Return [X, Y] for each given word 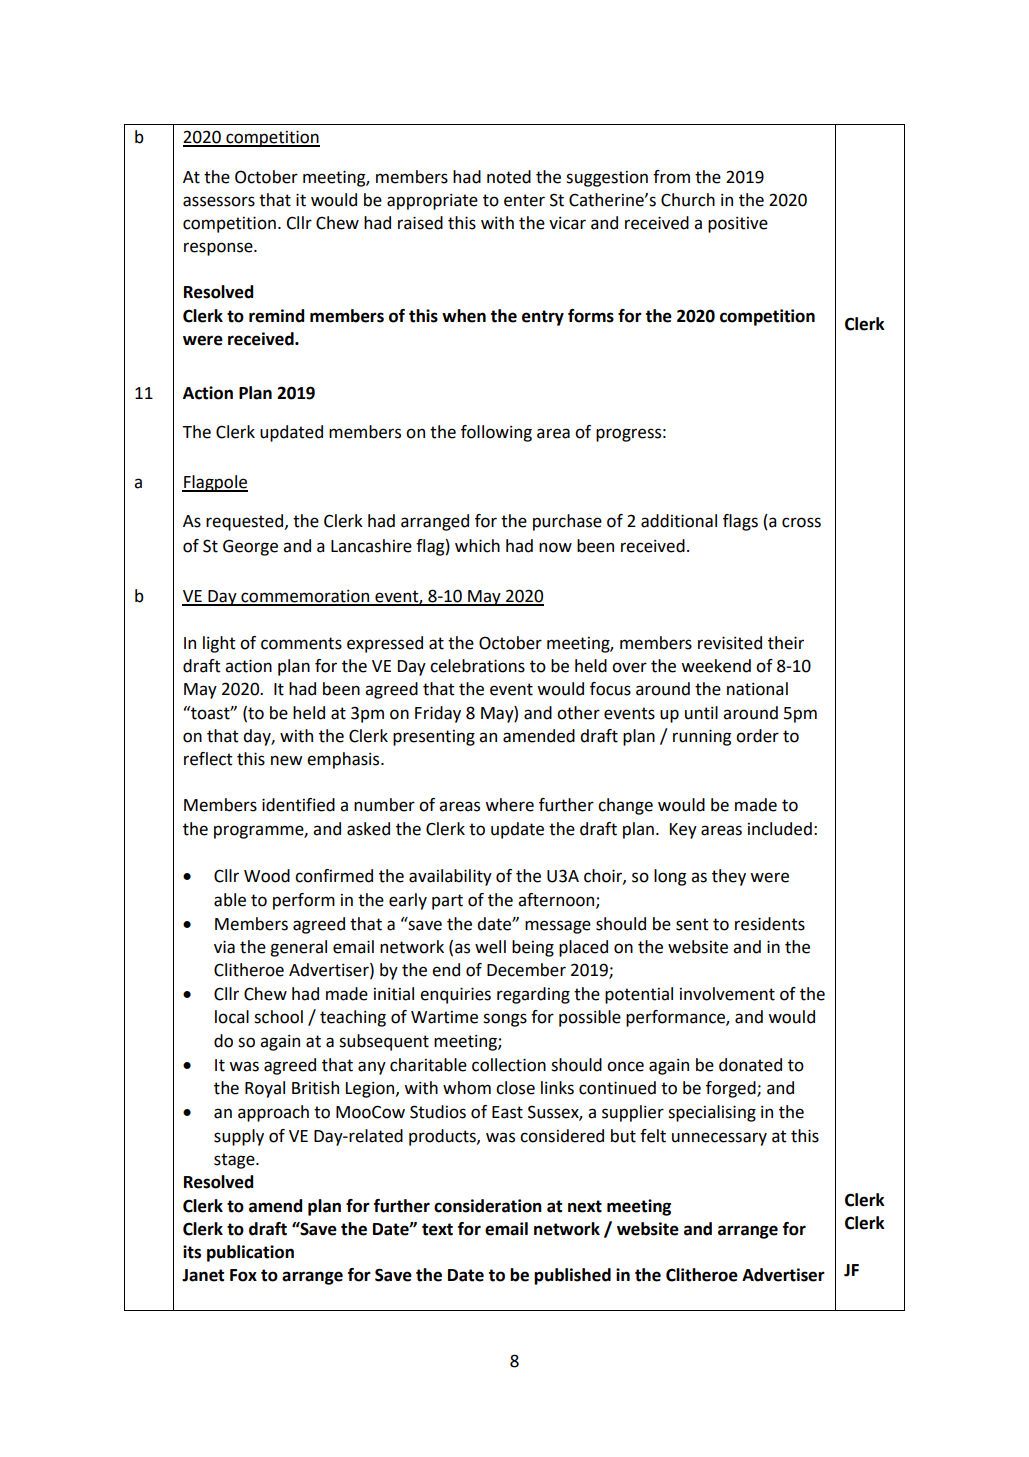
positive [738, 225]
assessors [219, 201]
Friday [438, 714]
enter [524, 200]
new [286, 760]
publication [250, 1253]
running [702, 737]
